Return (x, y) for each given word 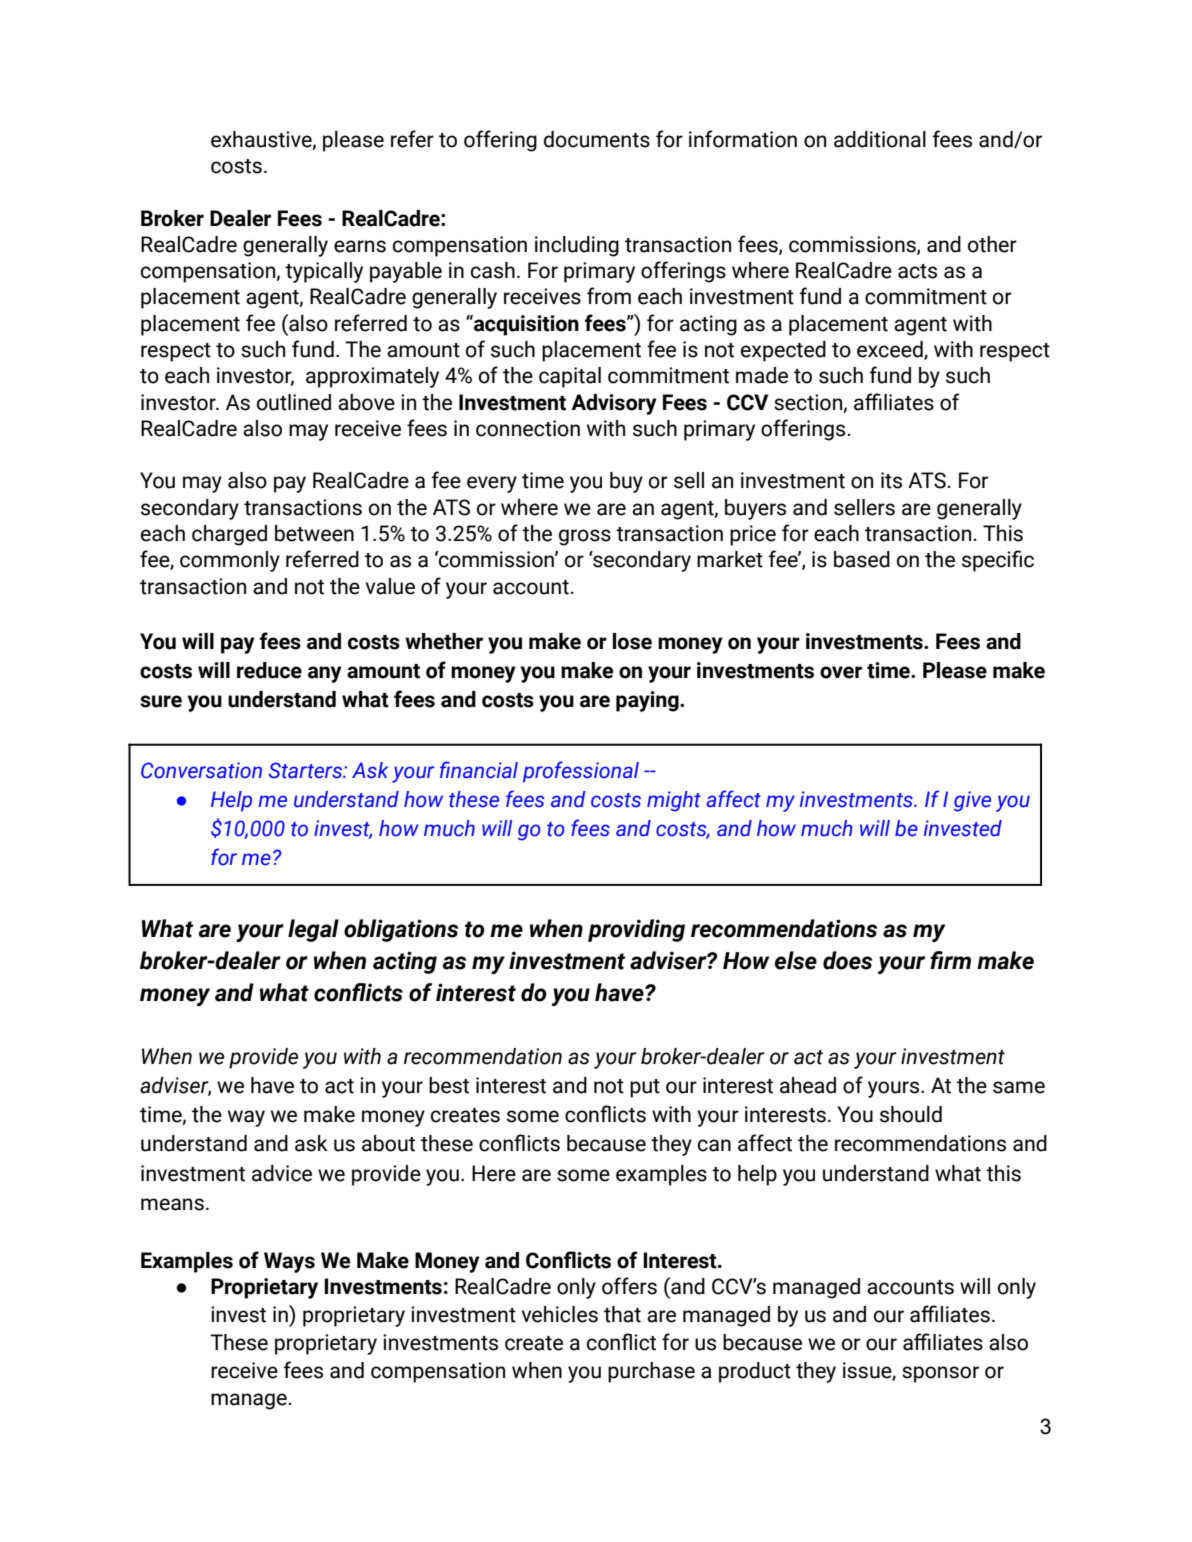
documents (597, 139)
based (862, 559)
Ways (289, 1262)
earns (360, 246)
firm (950, 960)
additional (880, 139)
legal (313, 930)
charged (229, 535)
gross (585, 537)
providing (636, 930)
